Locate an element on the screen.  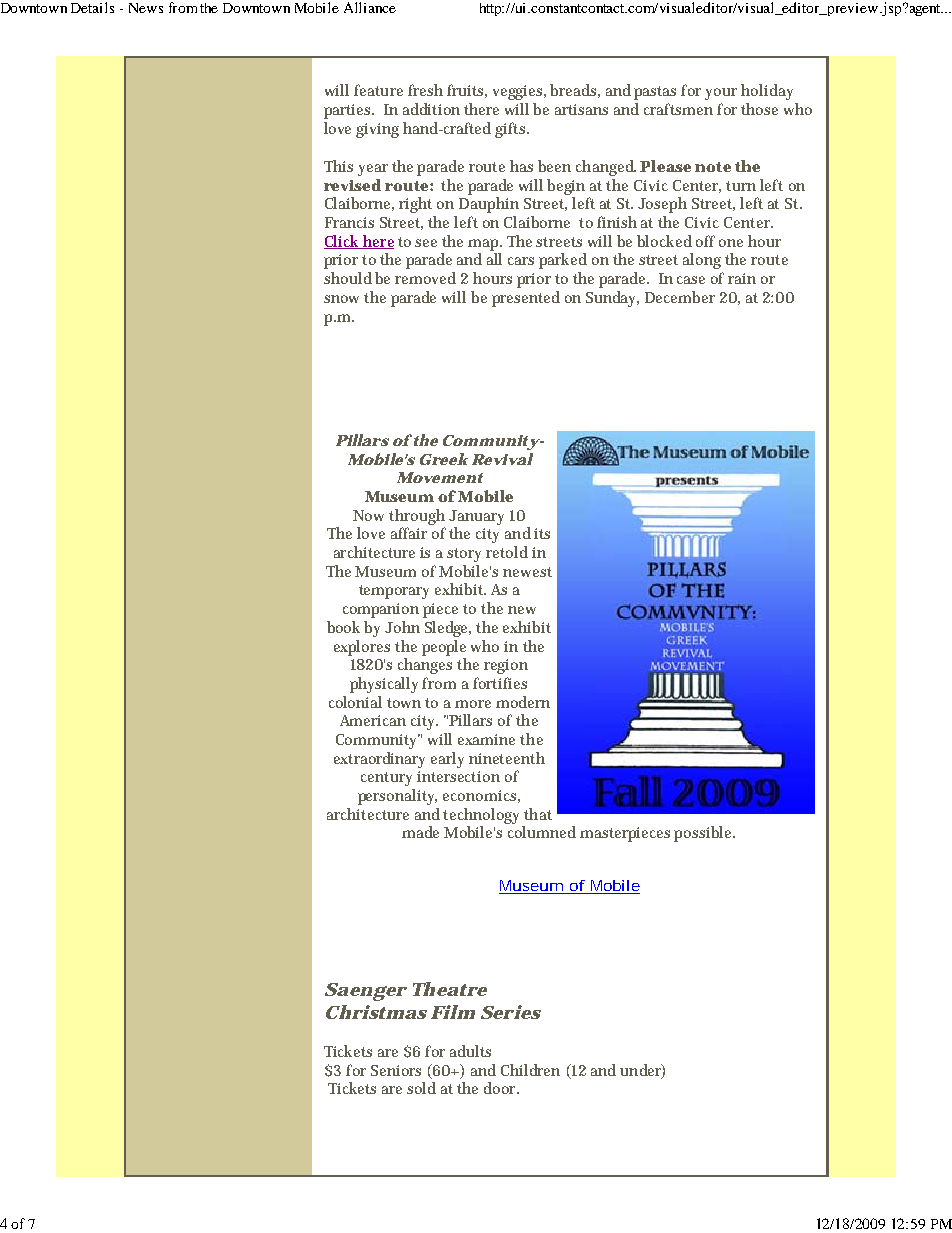
removed is located at coordinates (425, 278).
